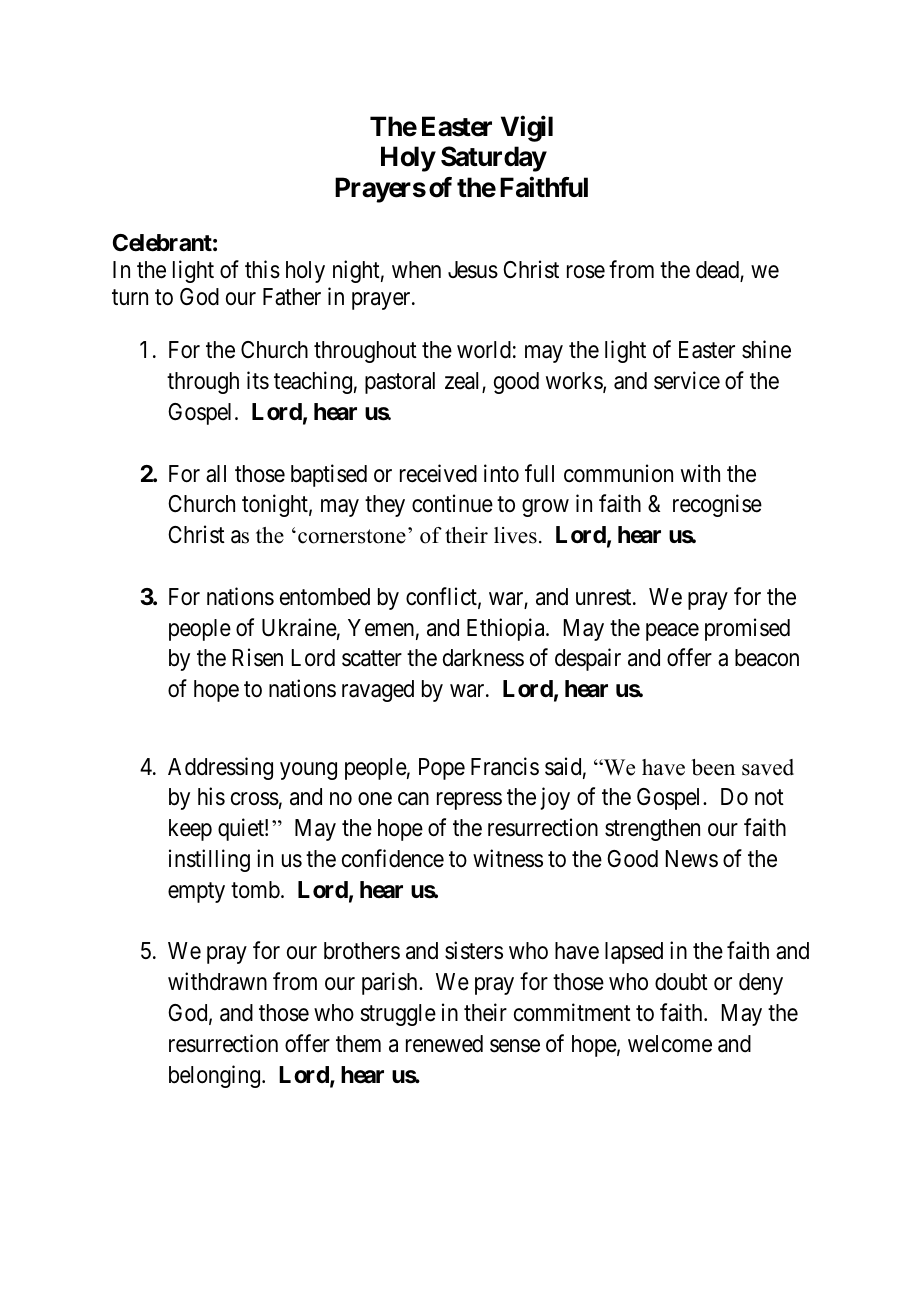  Describe the element at coordinates (220, 768) in the image. I see `Addressing` at that location.
